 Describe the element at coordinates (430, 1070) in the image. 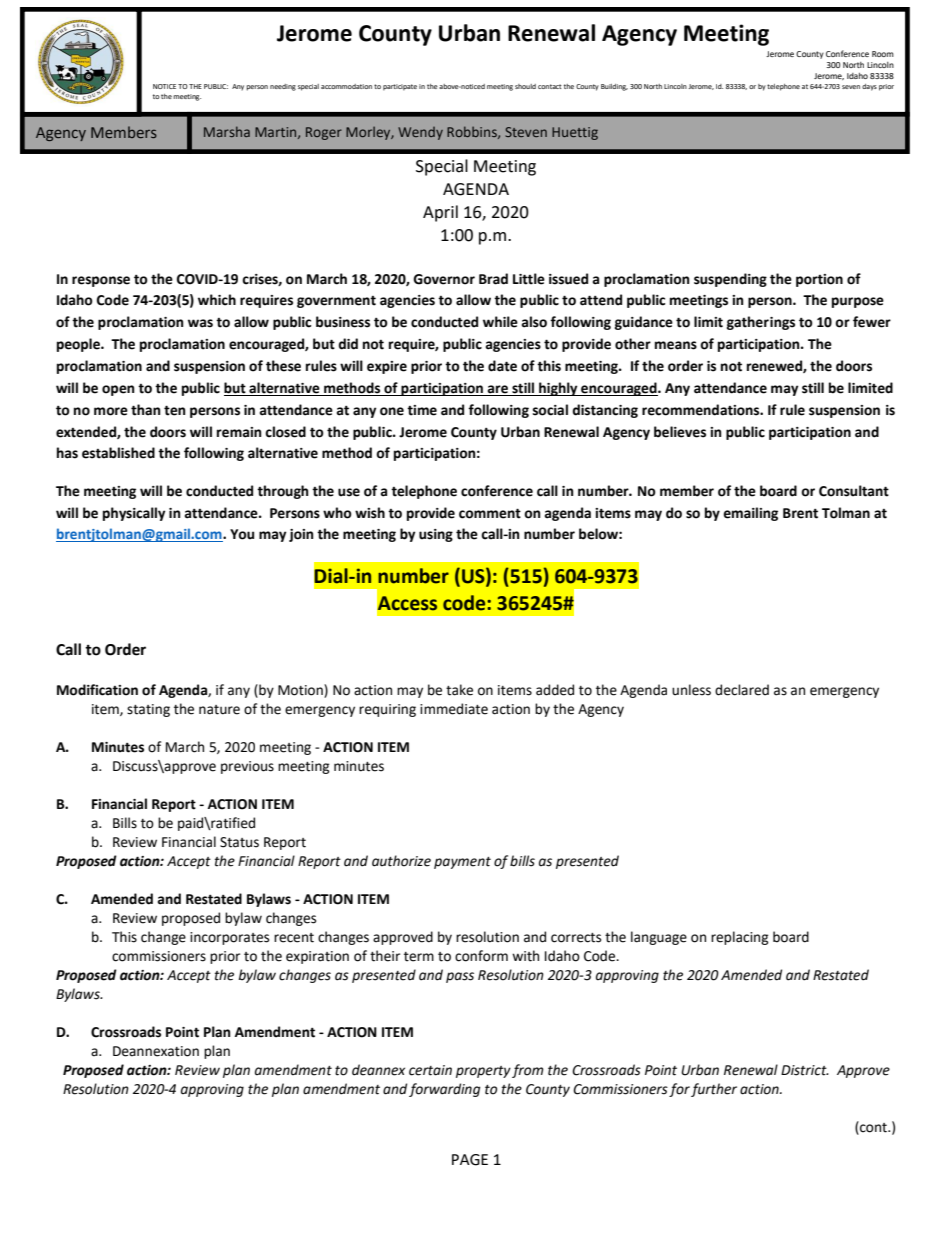

I see `certain` at that location.
